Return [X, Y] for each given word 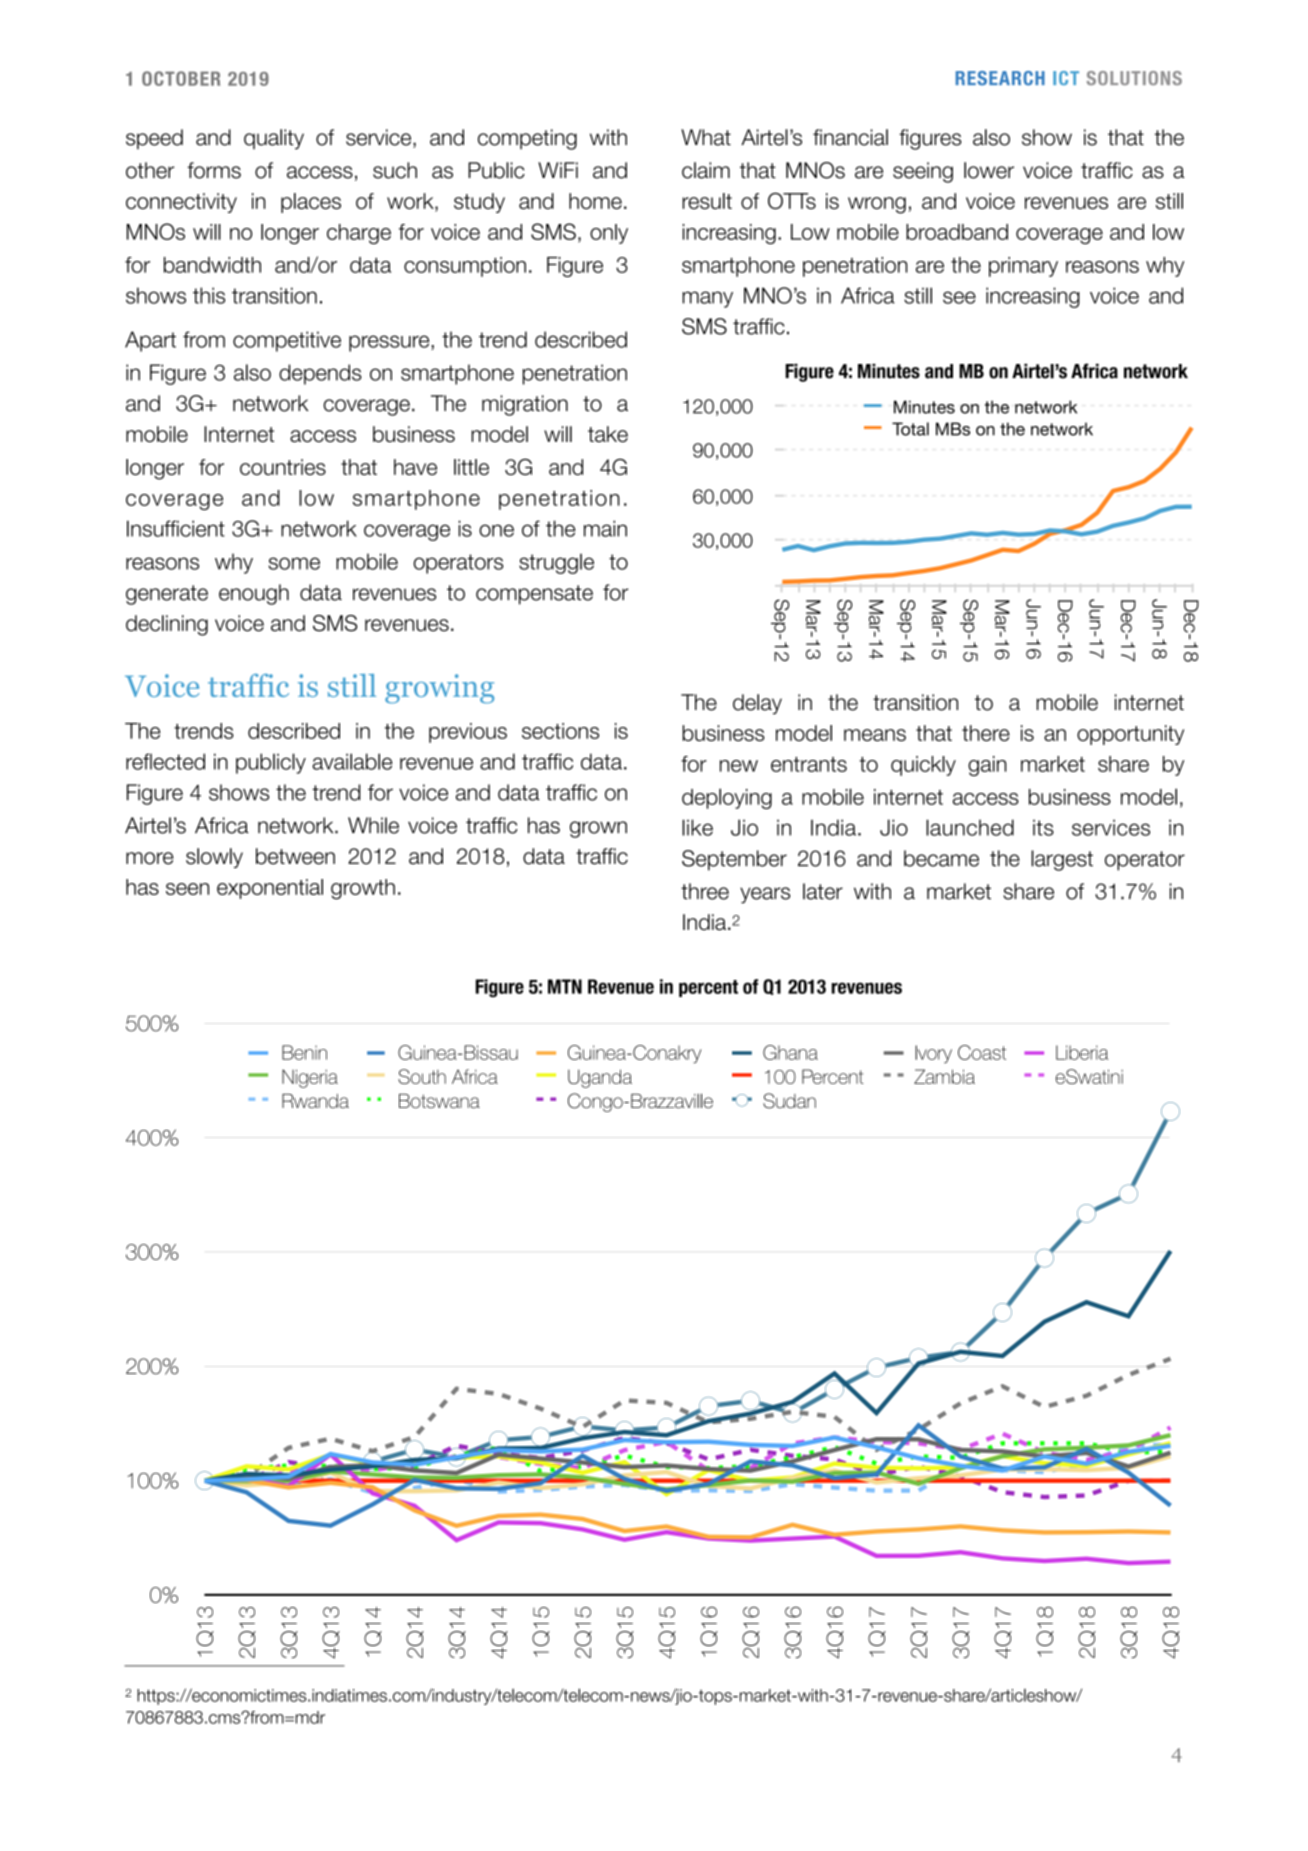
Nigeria [310, 1078]
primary [1023, 267]
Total [910, 429]
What [706, 137]
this [209, 295]
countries [283, 467]
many [707, 299]
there [986, 733]
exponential [270, 889]
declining [167, 625]
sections [560, 731]
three [705, 891]
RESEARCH [1000, 78]
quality [274, 139]
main [605, 528]
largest [1062, 860]
